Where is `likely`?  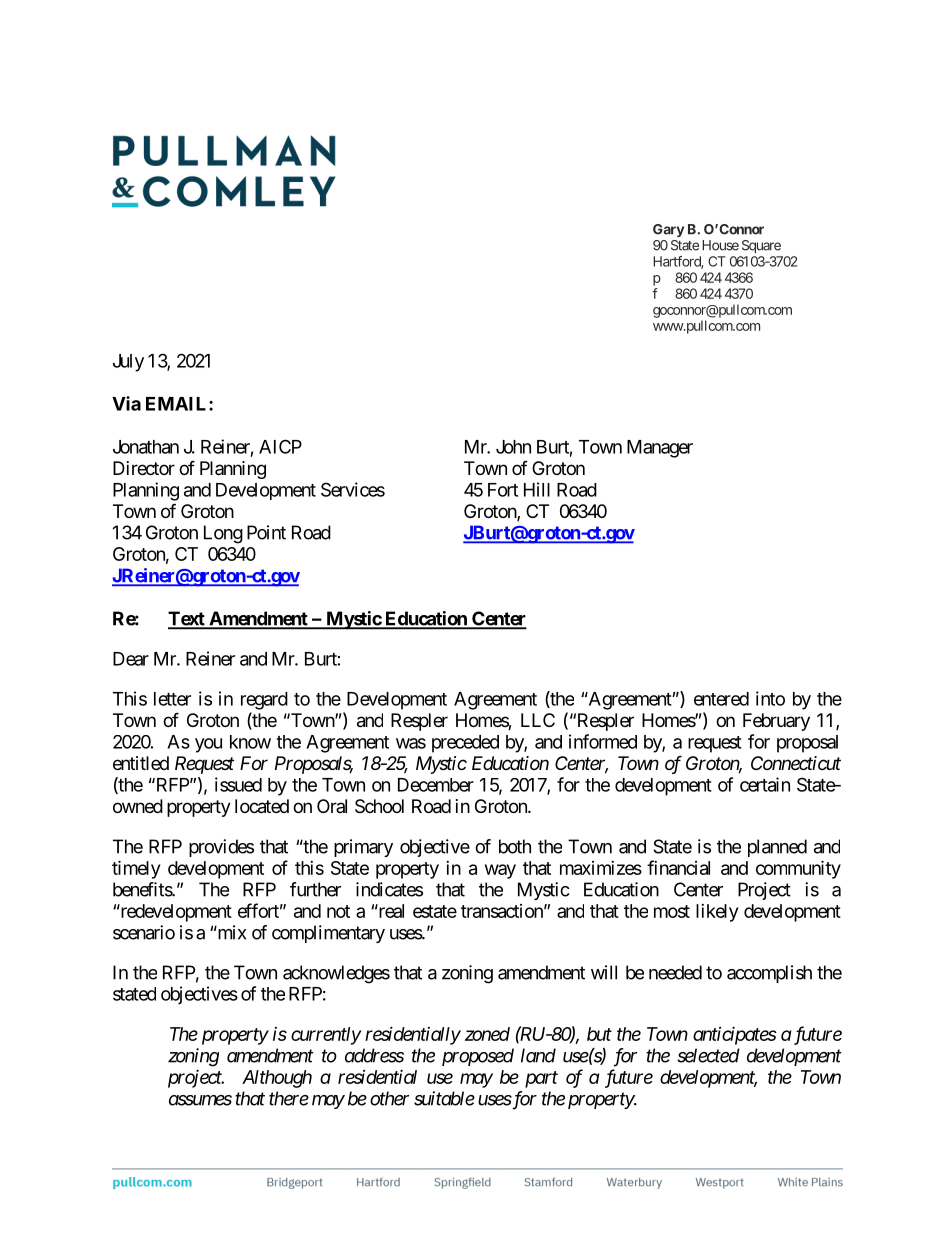
likely is located at coordinates (717, 913).
